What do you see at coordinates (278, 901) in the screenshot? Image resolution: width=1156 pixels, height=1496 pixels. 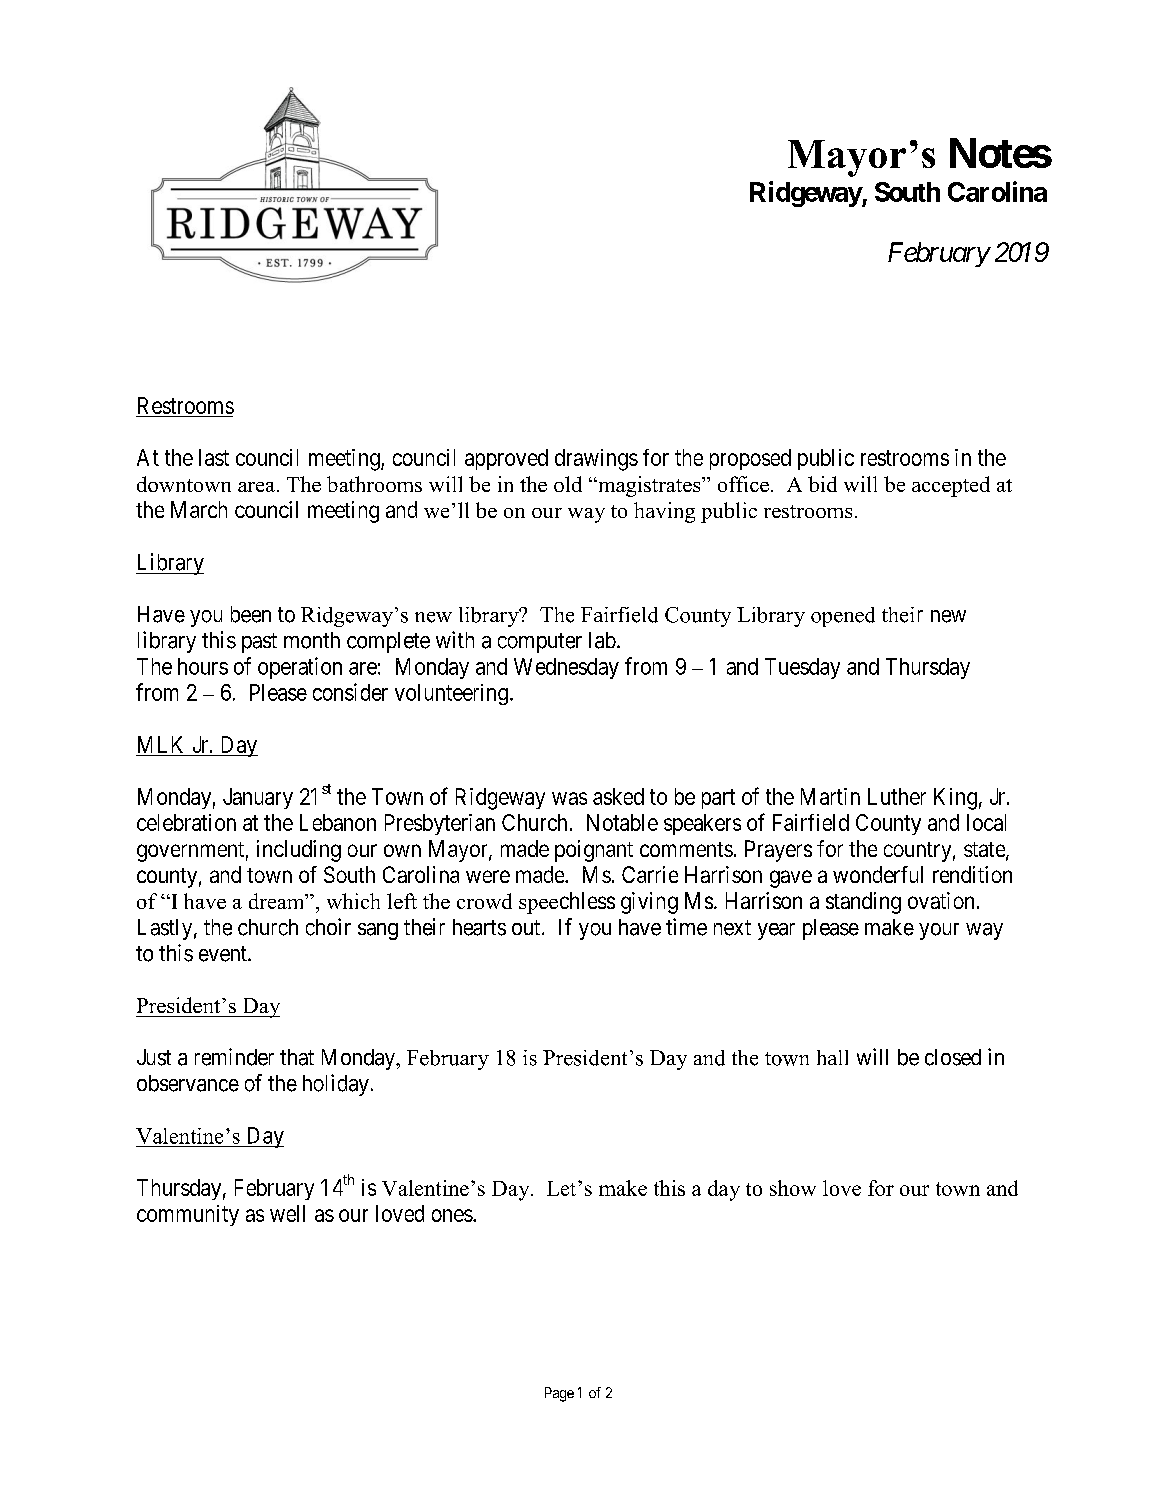 I see `dream` at bounding box center [278, 901].
